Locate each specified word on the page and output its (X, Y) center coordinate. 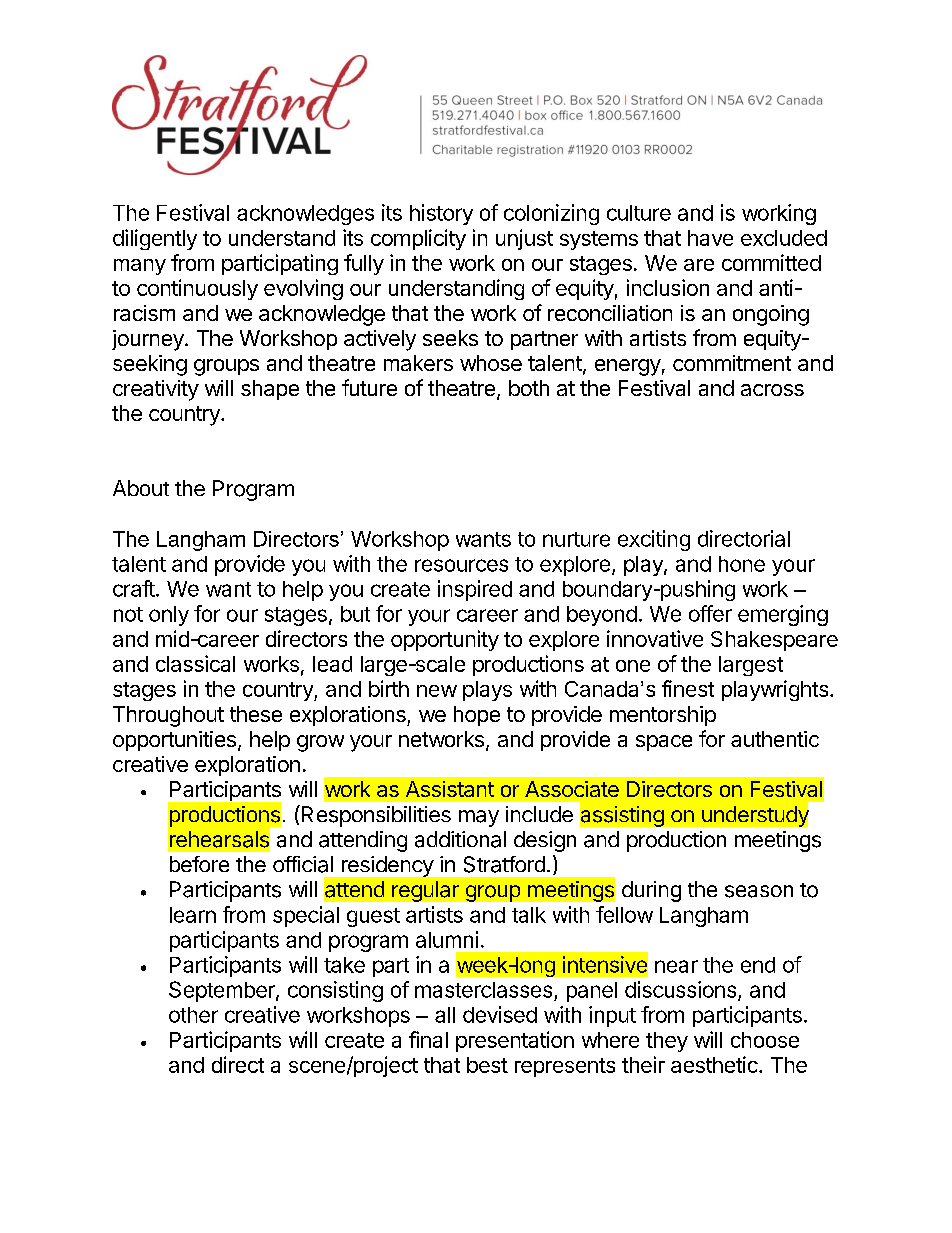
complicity (418, 239)
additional (460, 839)
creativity (156, 390)
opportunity (445, 640)
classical (195, 663)
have (710, 238)
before (199, 864)
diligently (155, 239)
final (428, 1039)
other (193, 1015)
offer (710, 613)
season (759, 891)
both (529, 388)
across (772, 390)
